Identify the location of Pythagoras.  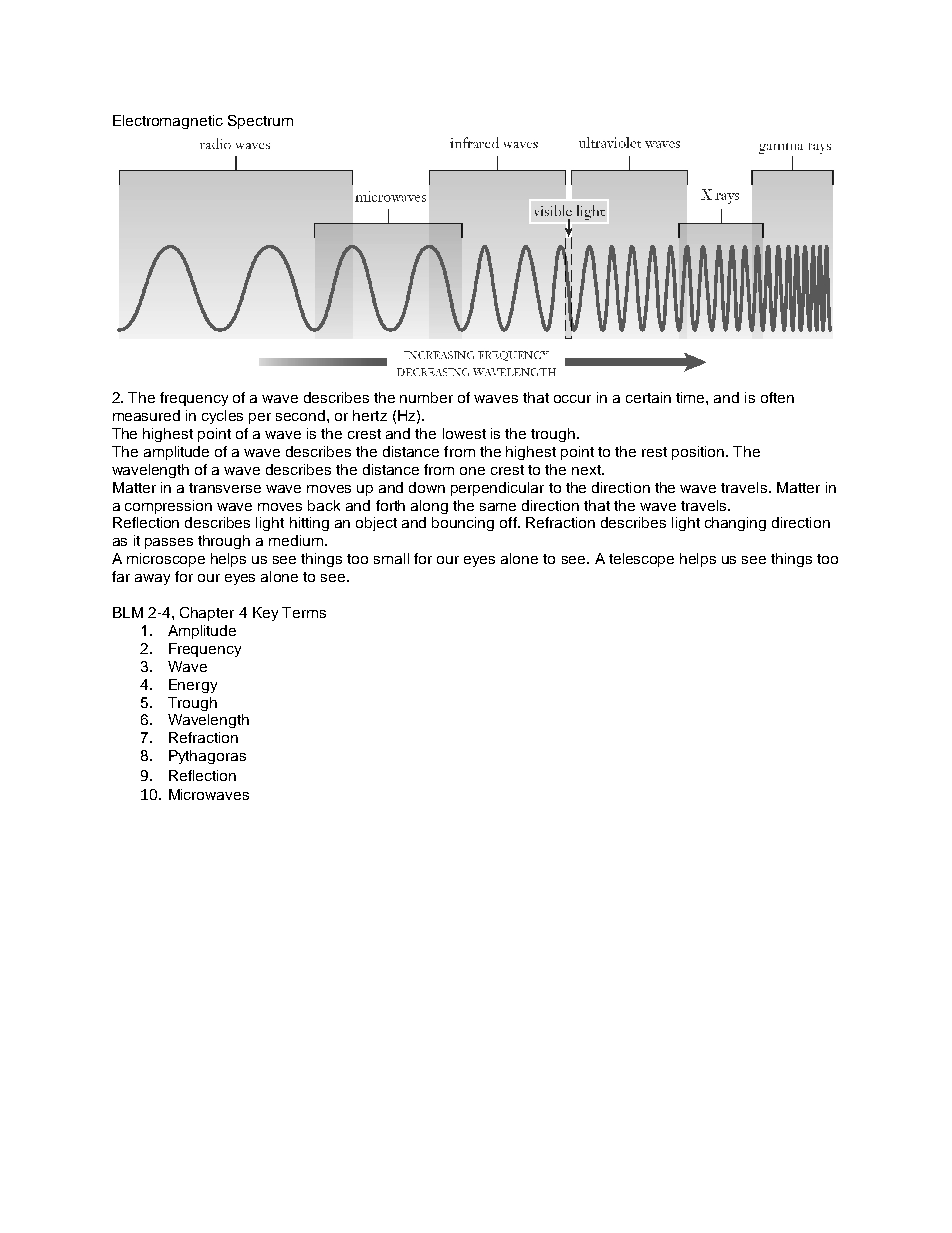
(207, 757).
